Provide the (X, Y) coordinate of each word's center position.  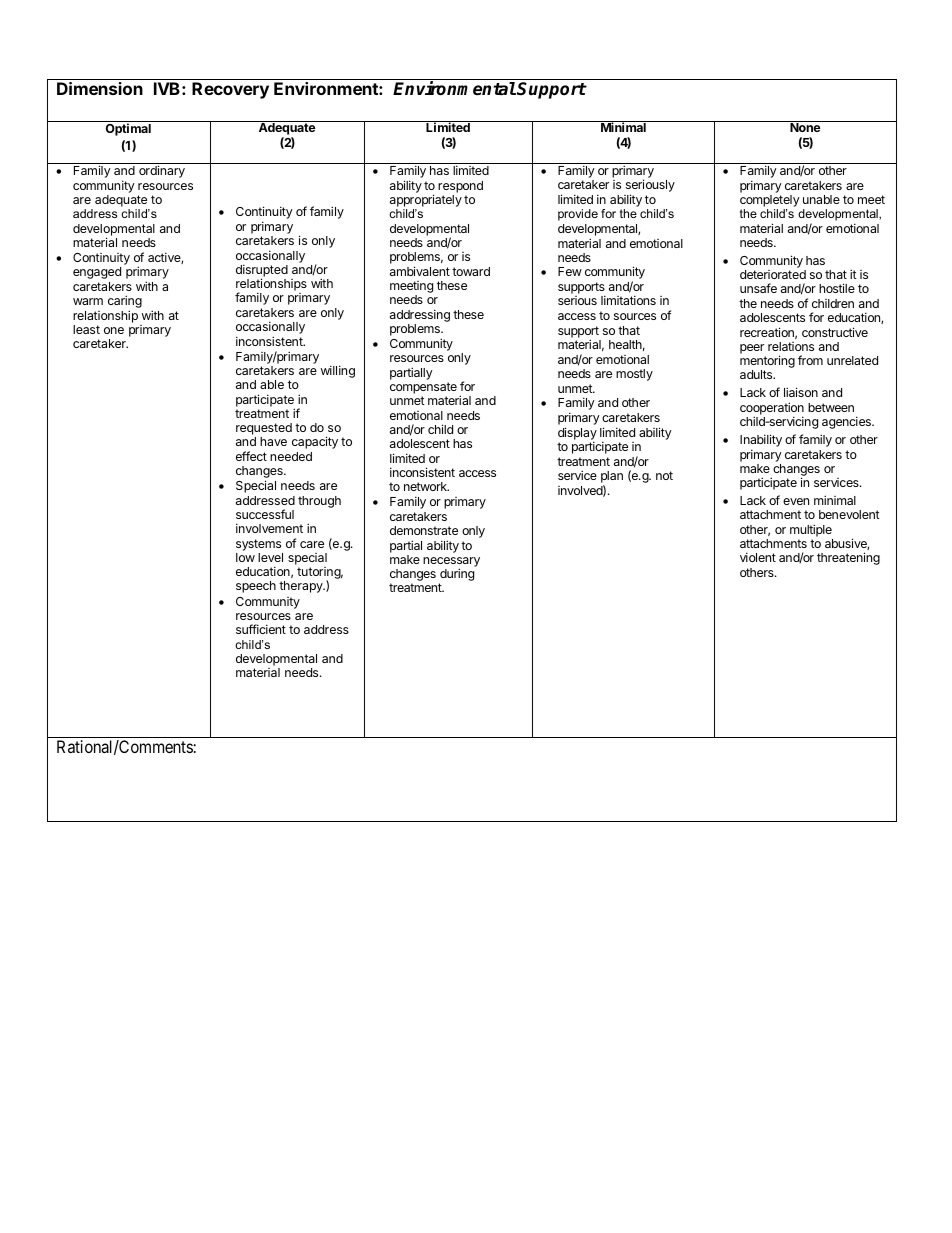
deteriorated (773, 274)
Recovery (230, 90)
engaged (97, 273)
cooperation (772, 409)
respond (460, 187)
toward (471, 271)
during (456, 576)
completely (770, 202)
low (245, 557)
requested (264, 430)
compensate (423, 389)
